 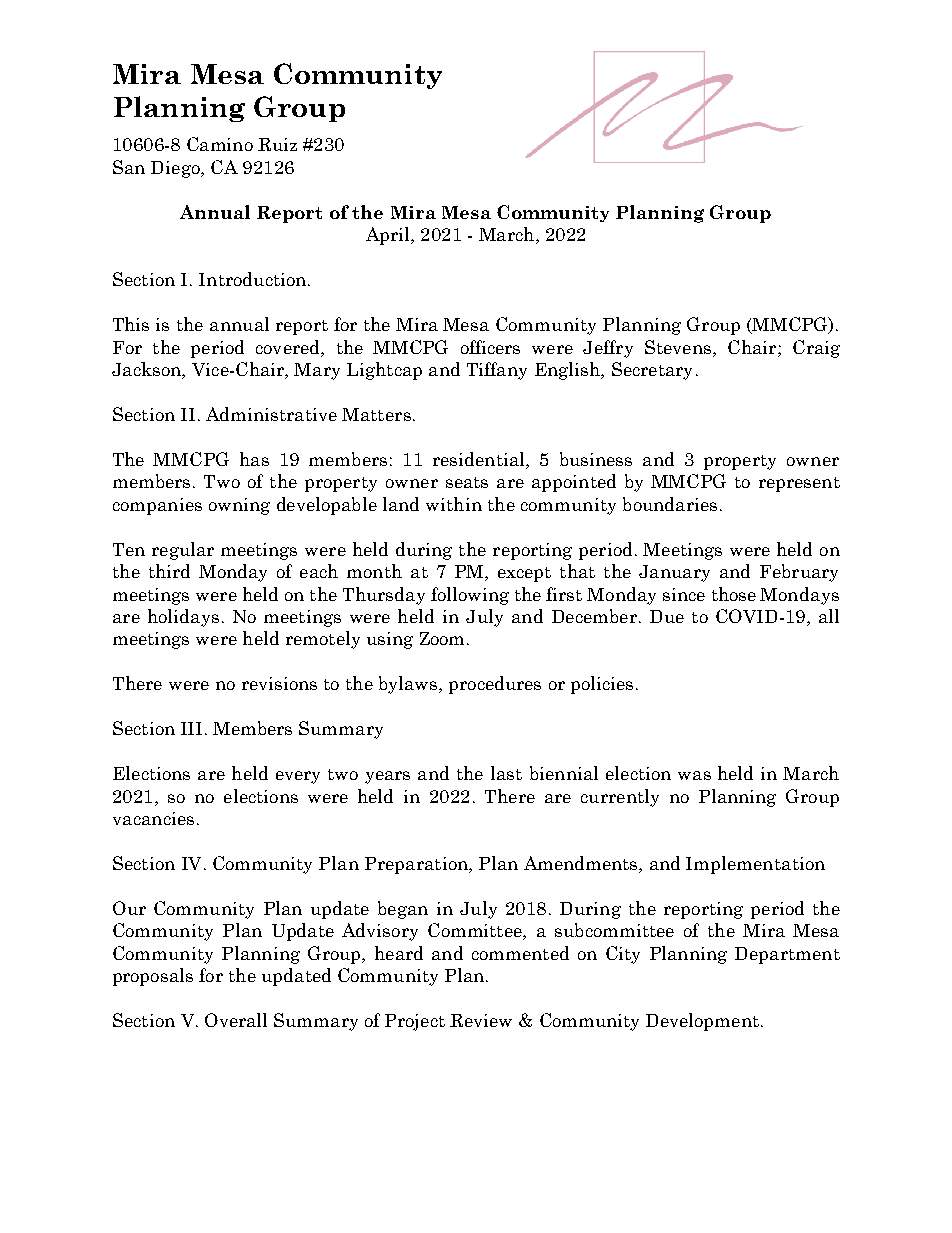 I want to click on owning, so click(x=239, y=506).
